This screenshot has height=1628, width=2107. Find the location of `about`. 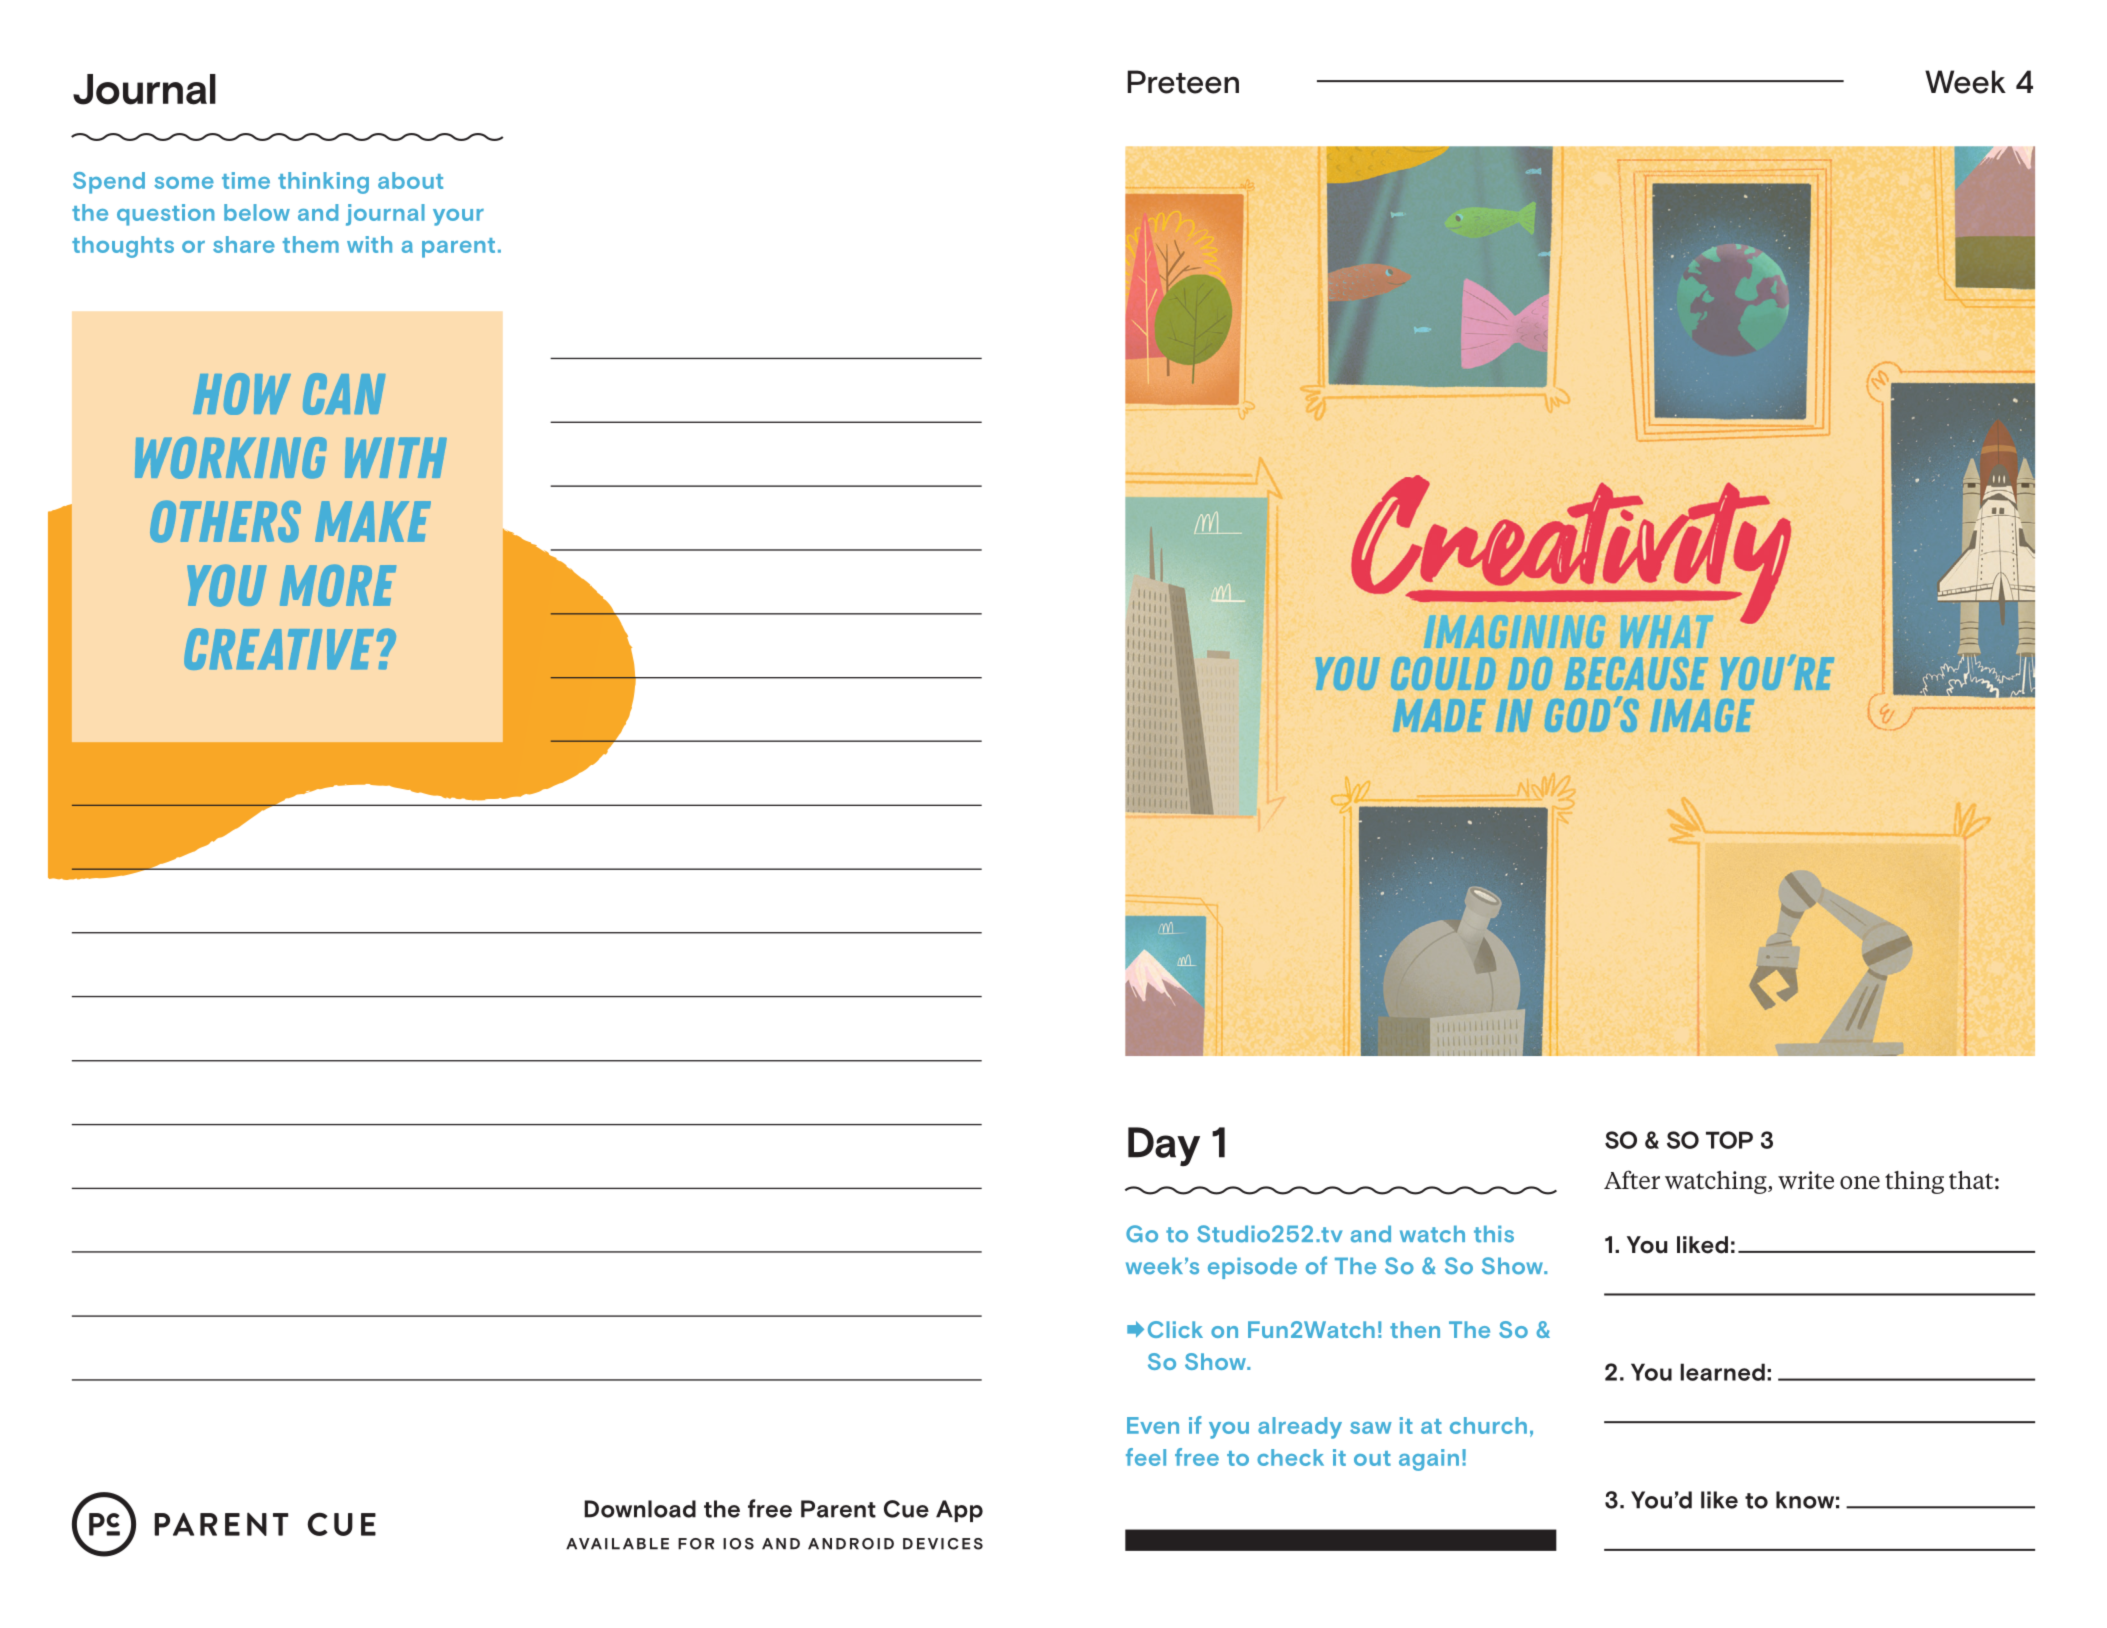

about is located at coordinates (410, 180).
